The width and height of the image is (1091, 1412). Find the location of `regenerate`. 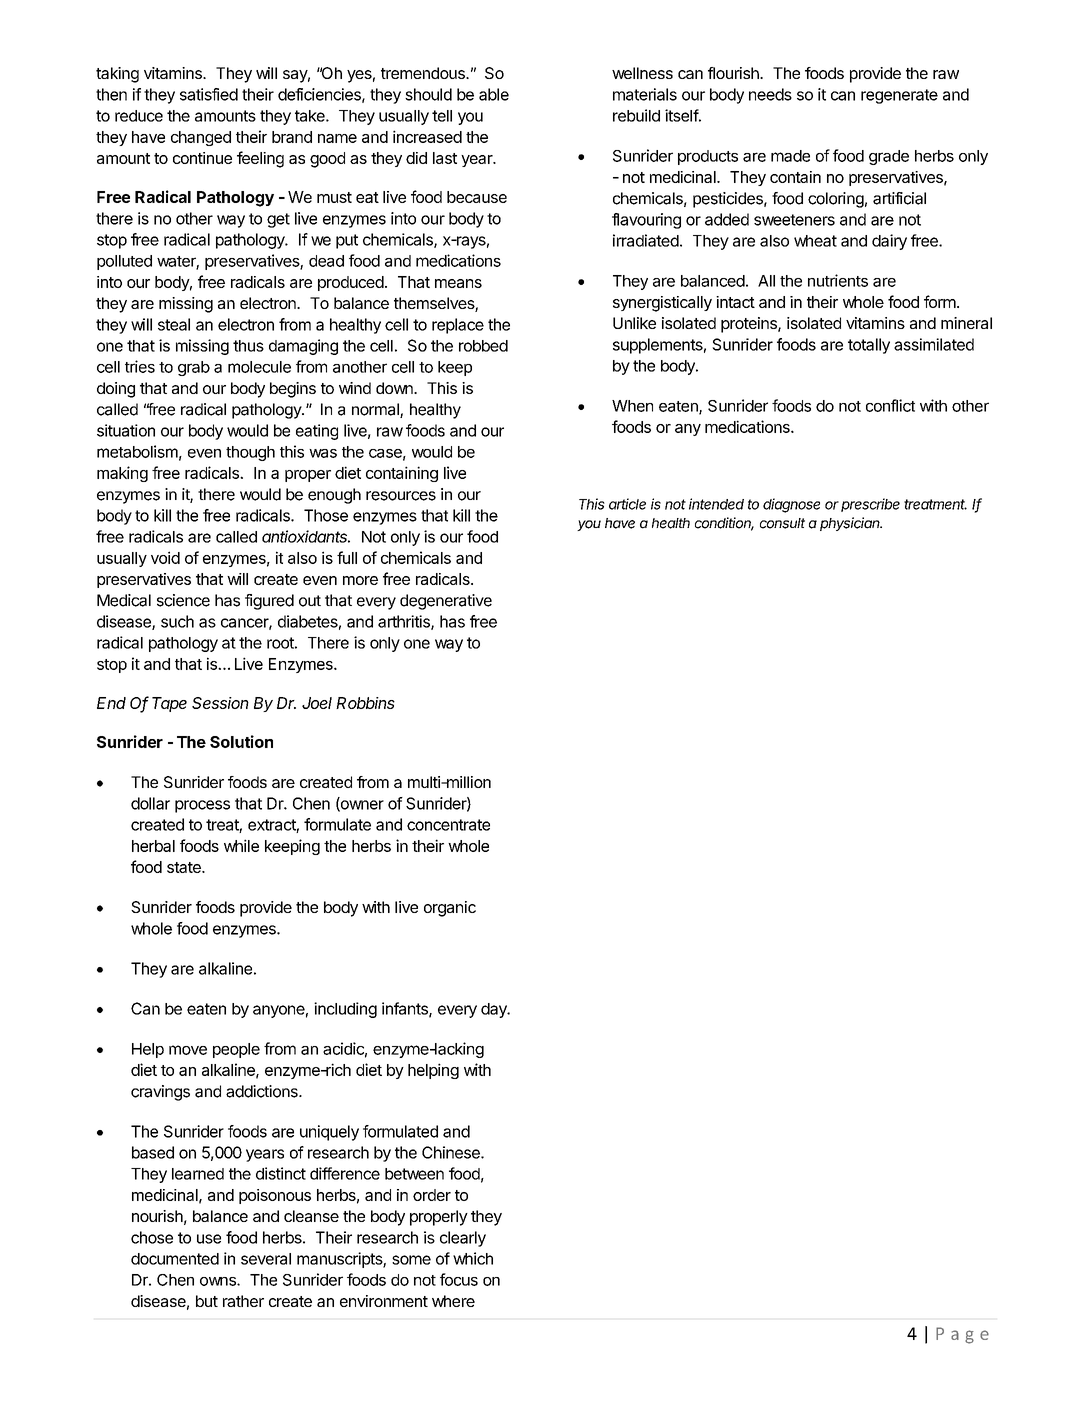

regenerate is located at coordinates (899, 96).
